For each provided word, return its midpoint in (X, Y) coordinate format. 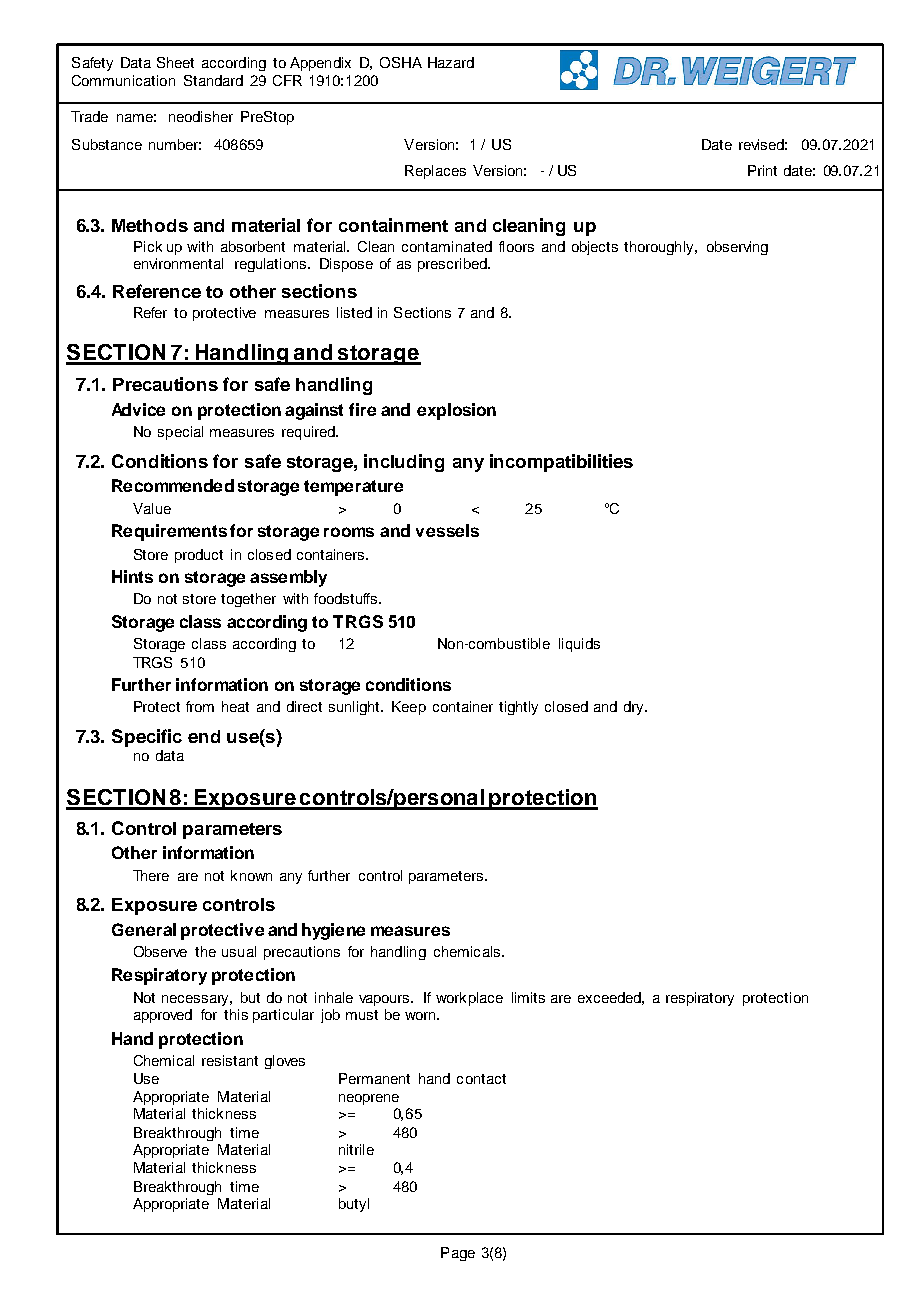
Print (762, 170)
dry (635, 708)
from (200, 706)
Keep (409, 708)
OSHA (401, 62)
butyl (354, 1205)
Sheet (175, 62)
